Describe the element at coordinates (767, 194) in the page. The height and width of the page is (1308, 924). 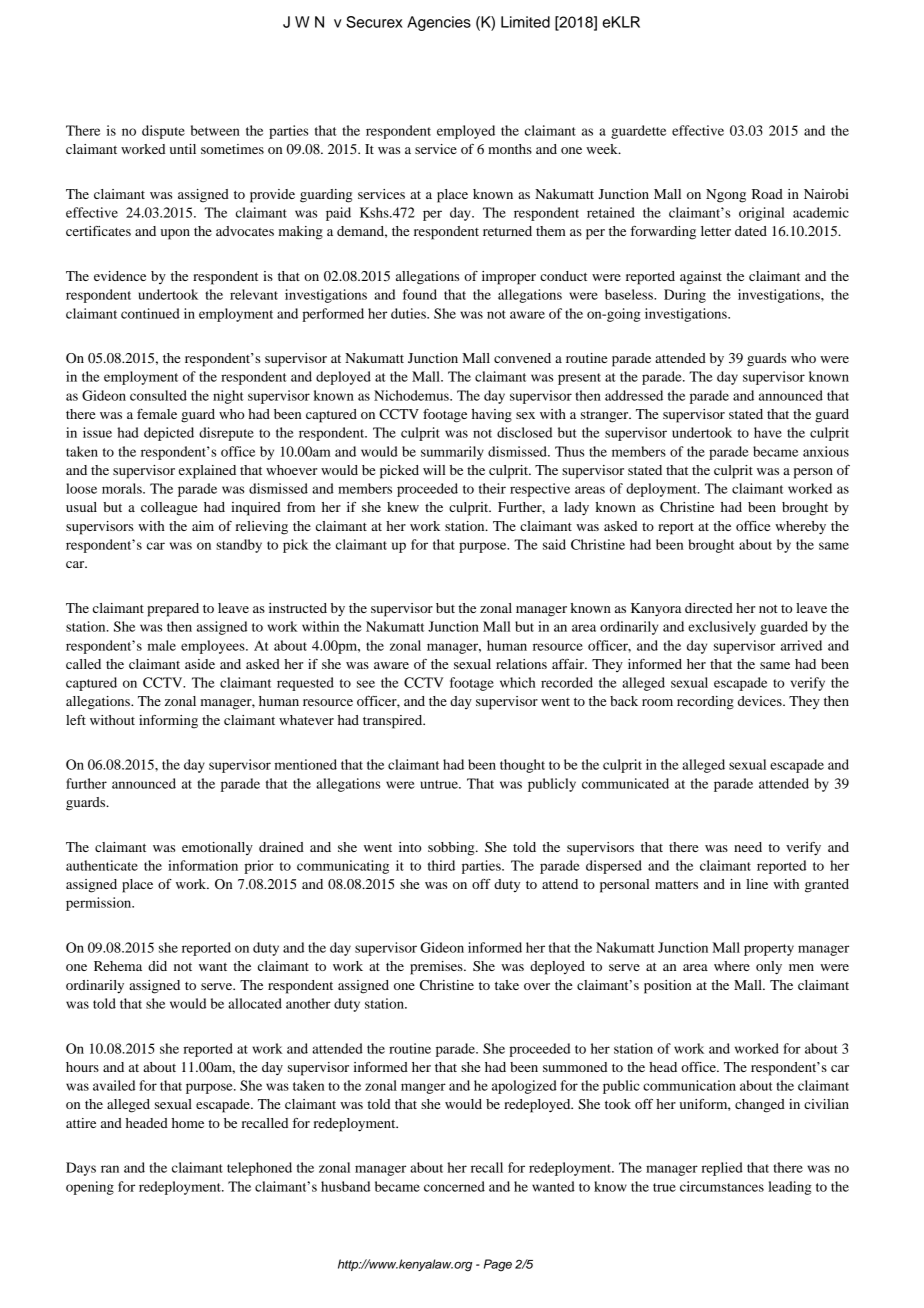
I see `Road` at that location.
